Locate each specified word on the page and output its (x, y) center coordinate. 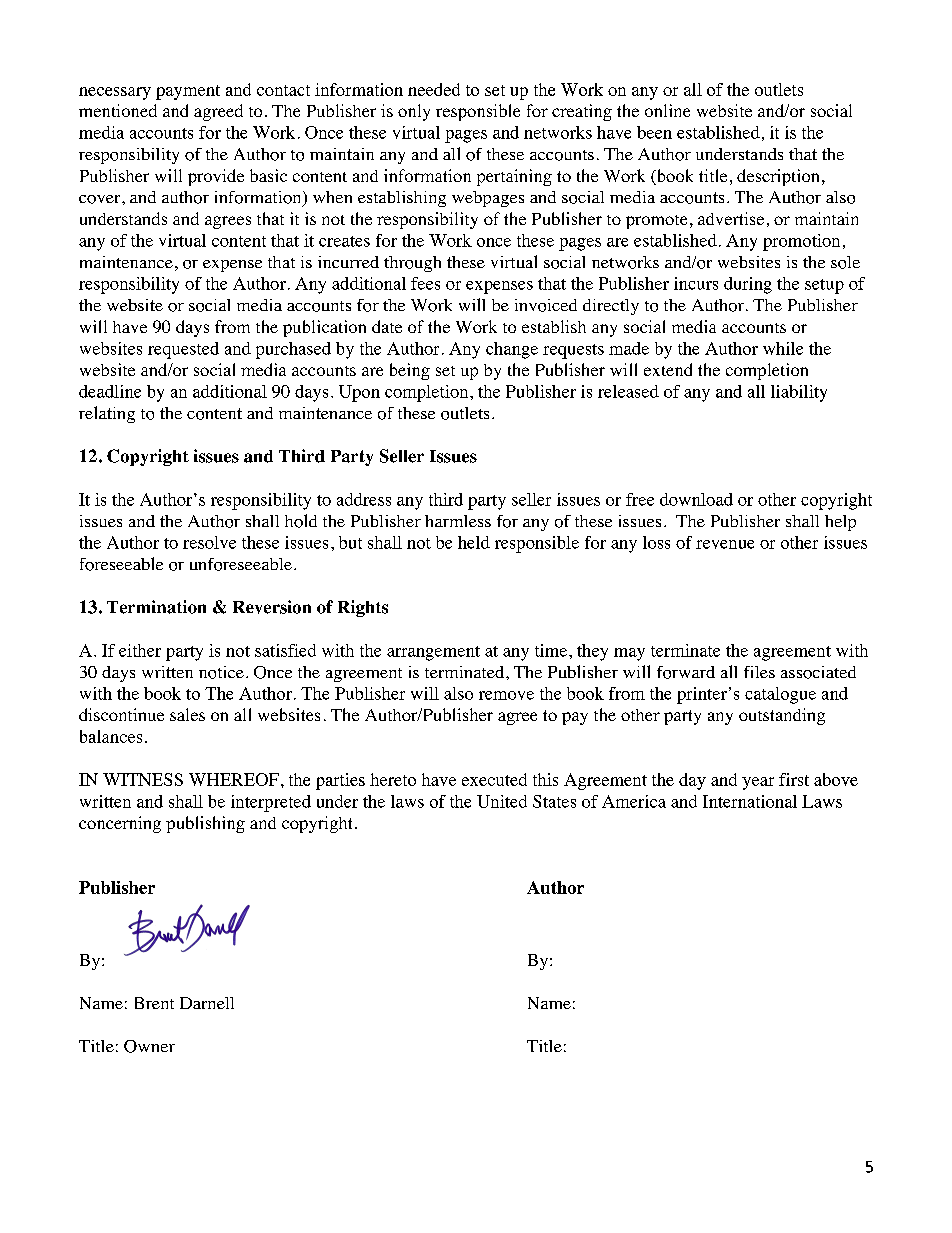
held (474, 542)
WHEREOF (234, 779)
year (758, 783)
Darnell (207, 1003)
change (512, 350)
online (667, 110)
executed (494, 779)
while (783, 348)
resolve (209, 542)
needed (434, 89)
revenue (725, 544)
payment (188, 92)
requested (183, 350)
